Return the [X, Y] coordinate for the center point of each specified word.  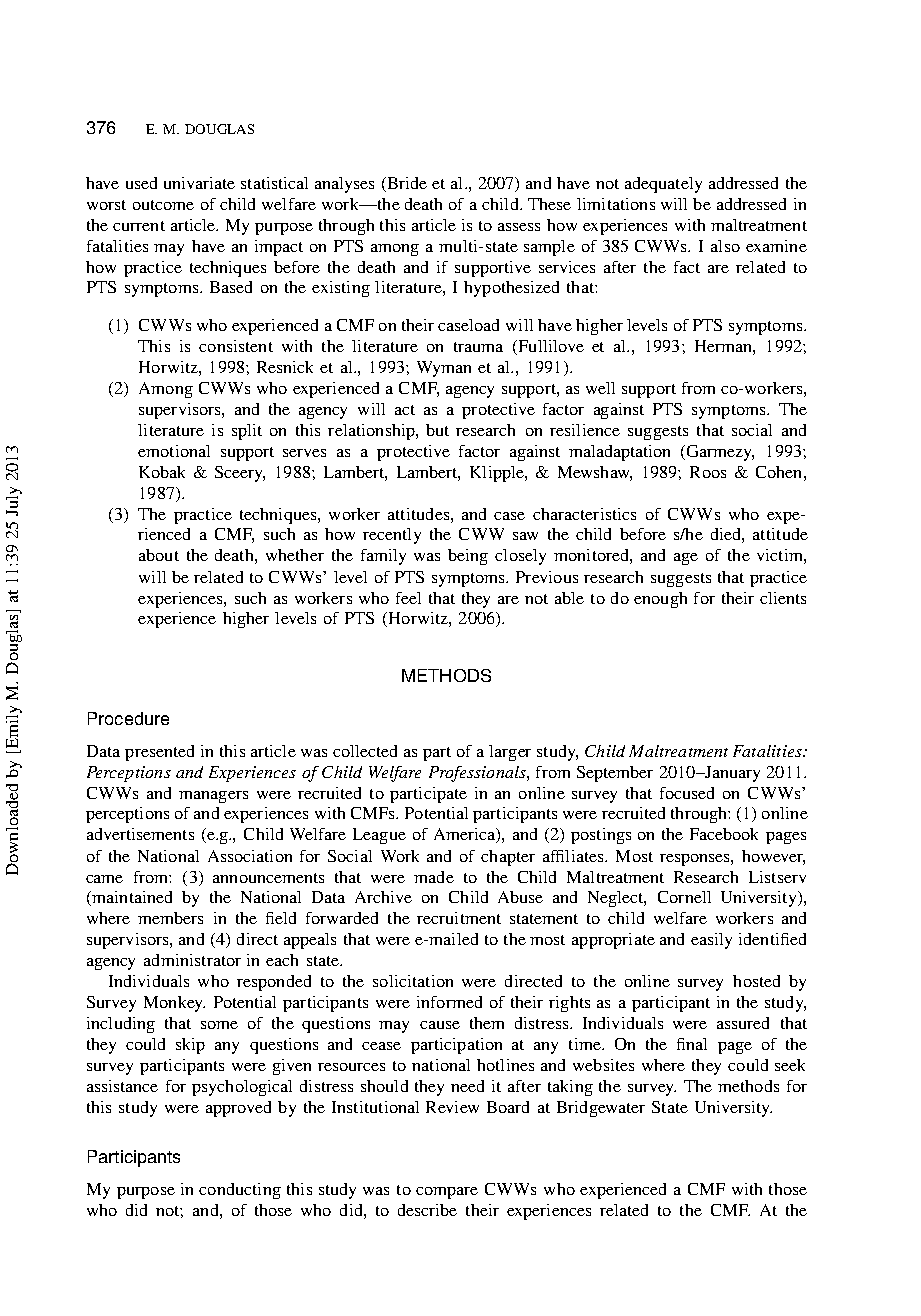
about [159, 555]
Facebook [724, 834]
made [434, 877]
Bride [406, 184]
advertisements [140, 834]
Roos [708, 472]
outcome [163, 205]
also [725, 246]
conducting [240, 1191]
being [468, 557]
